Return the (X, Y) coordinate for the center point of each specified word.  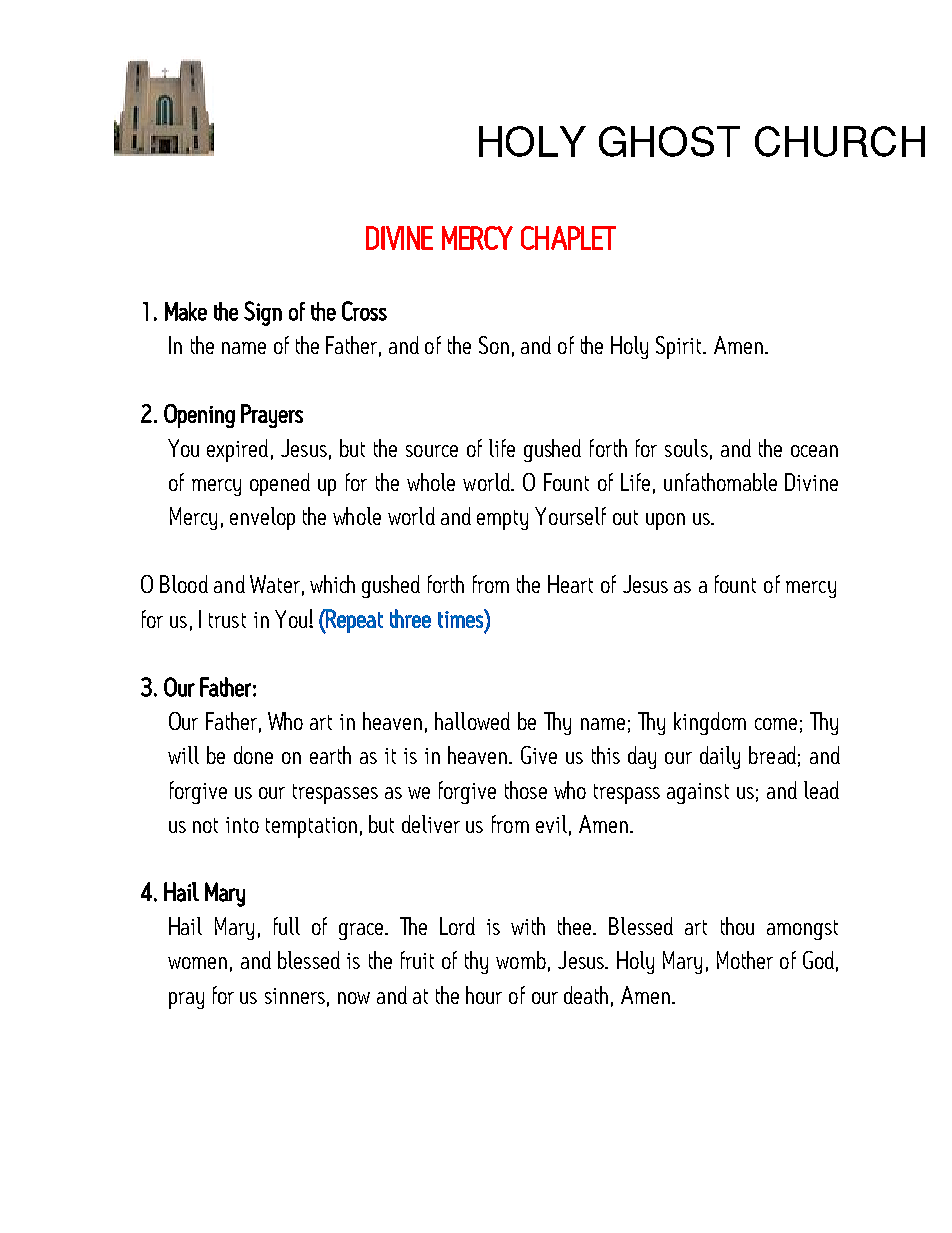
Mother (745, 960)
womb (521, 960)
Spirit (680, 347)
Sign (263, 313)
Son (494, 345)
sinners (295, 996)
